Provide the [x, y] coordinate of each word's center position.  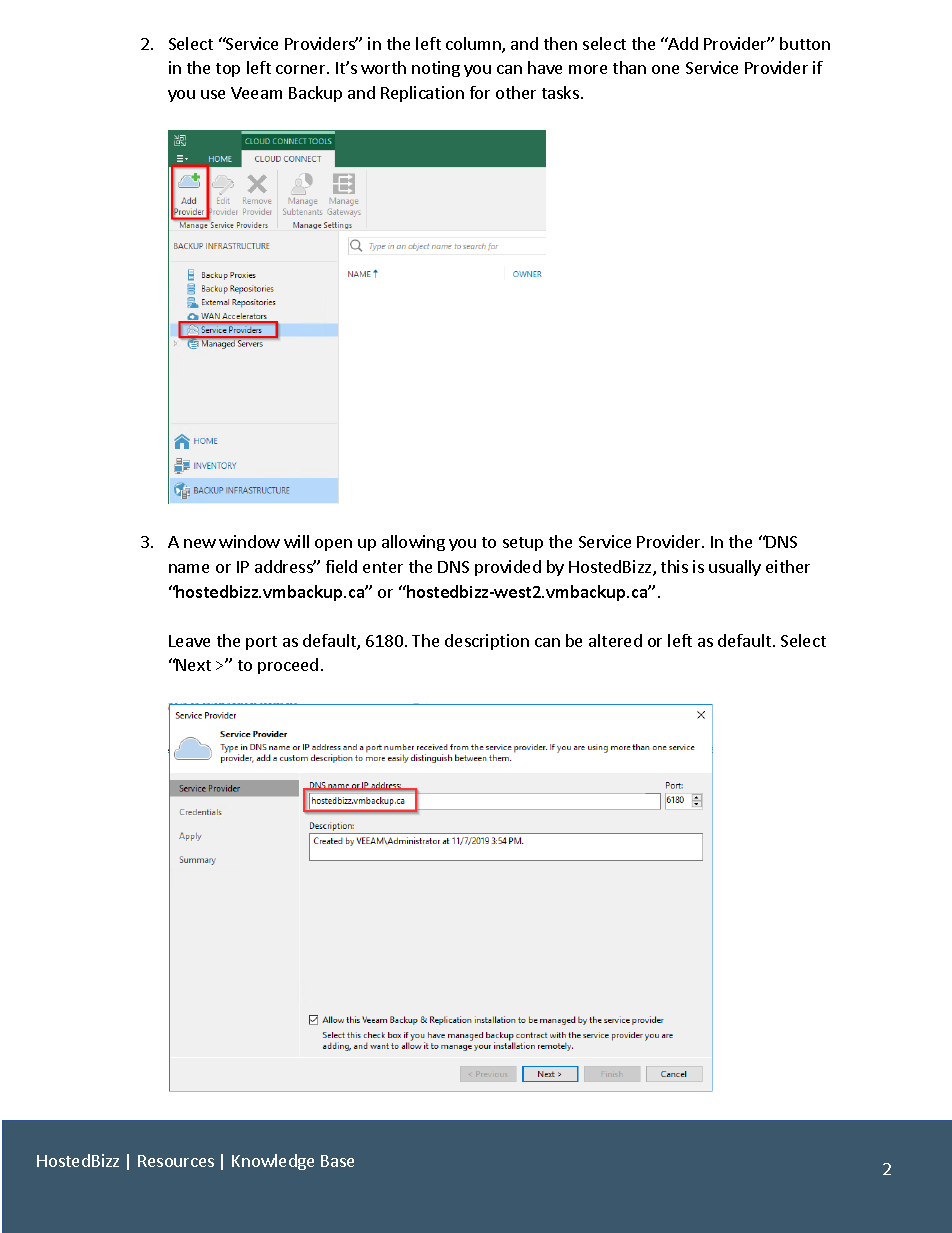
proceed [288, 666]
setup [523, 544]
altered [615, 640]
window [249, 541]
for [480, 92]
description [487, 642]
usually [735, 568]
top [228, 70]
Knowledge [273, 1162]
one [665, 69]
